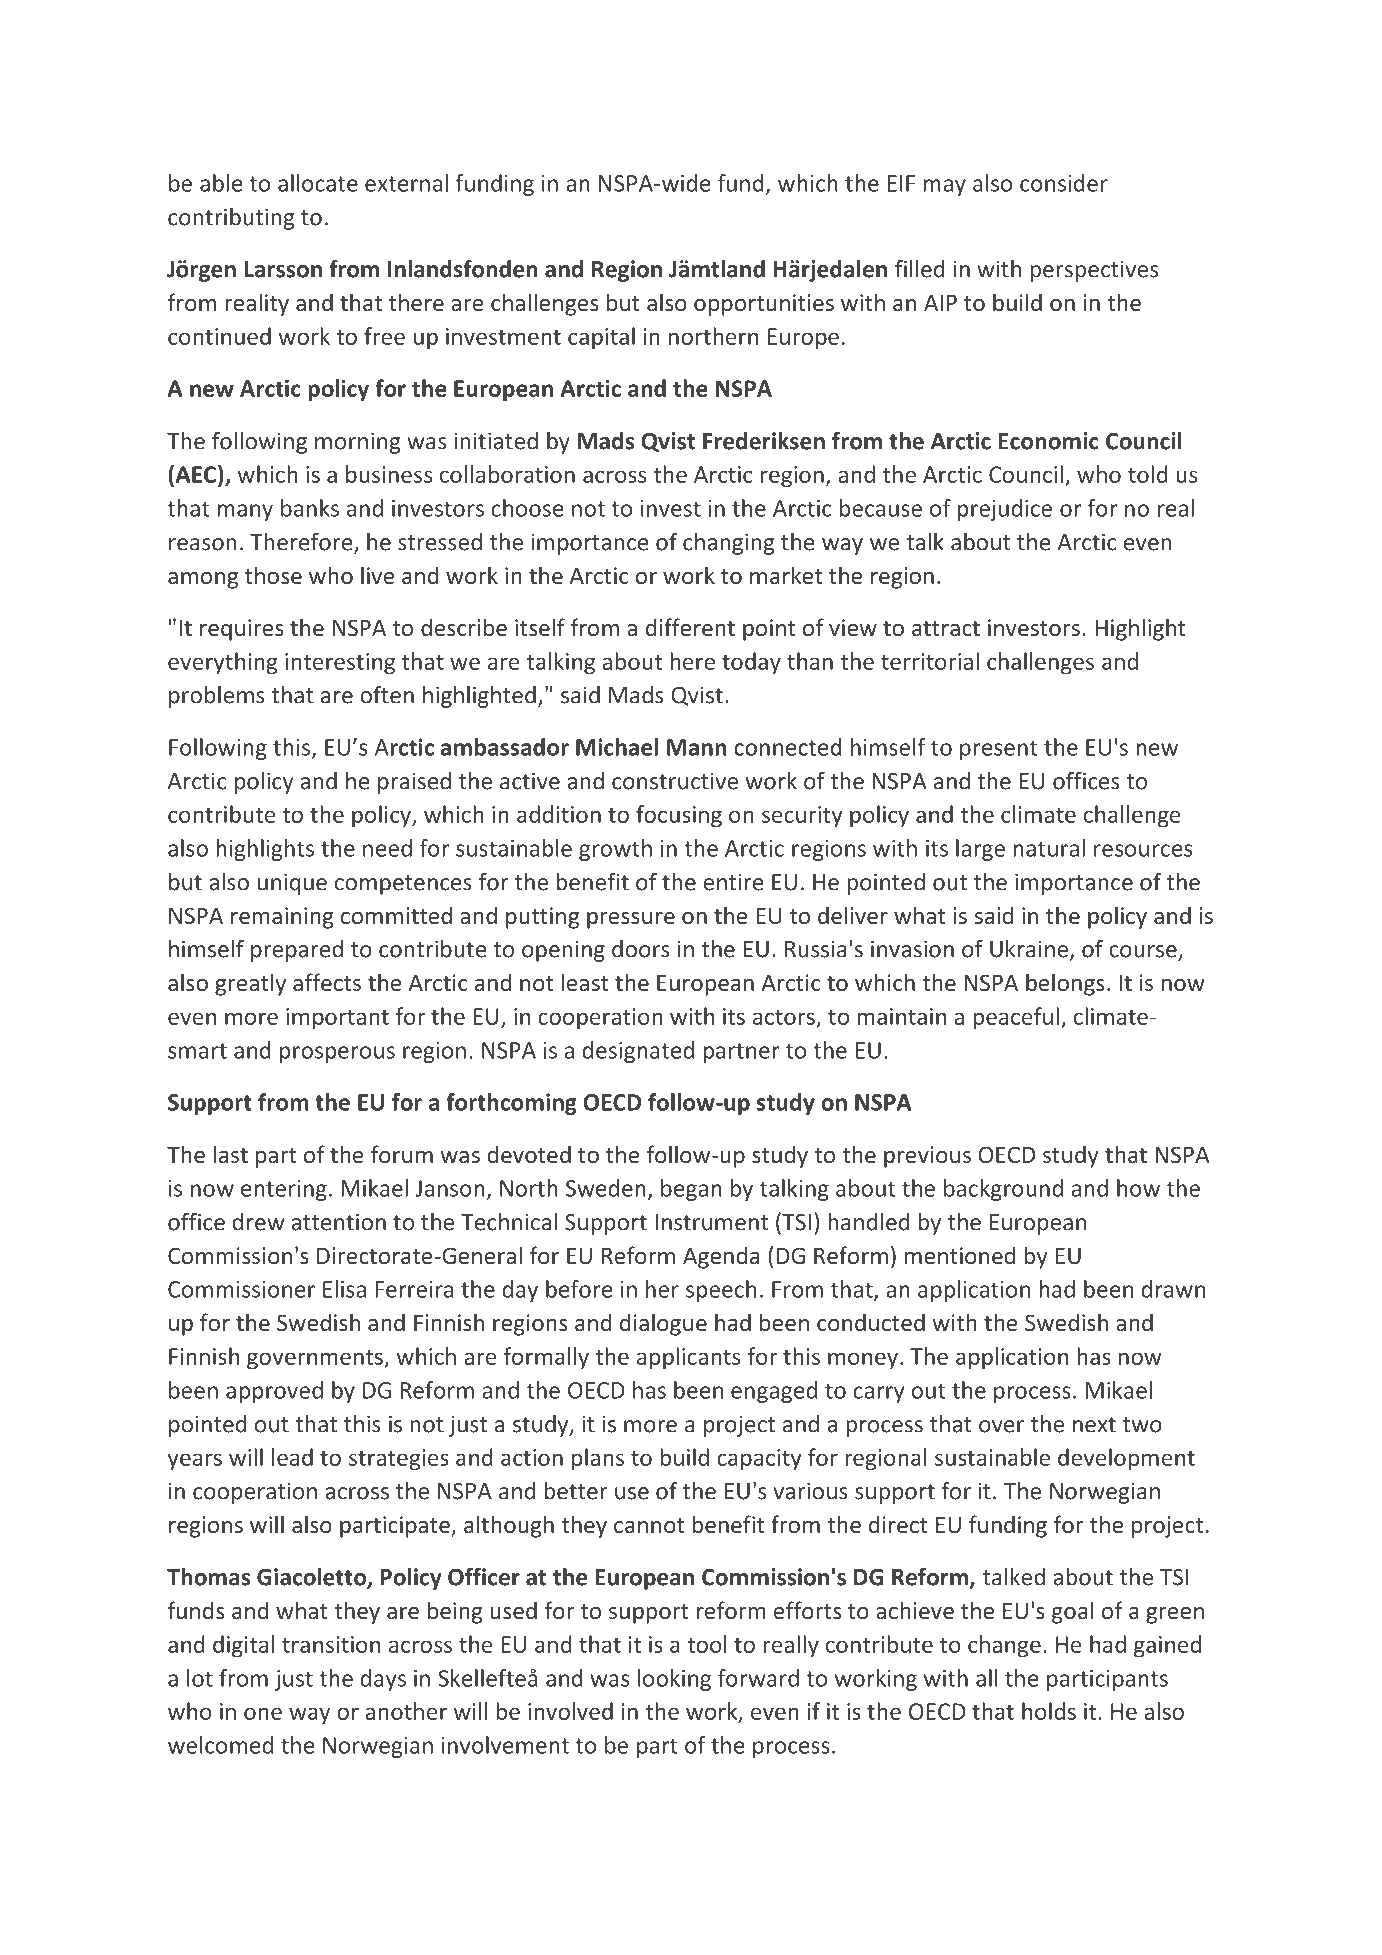 This screenshot has height=1955, width=1382. Describe the element at coordinates (331, 1644) in the screenshot. I see `transition` at that location.
